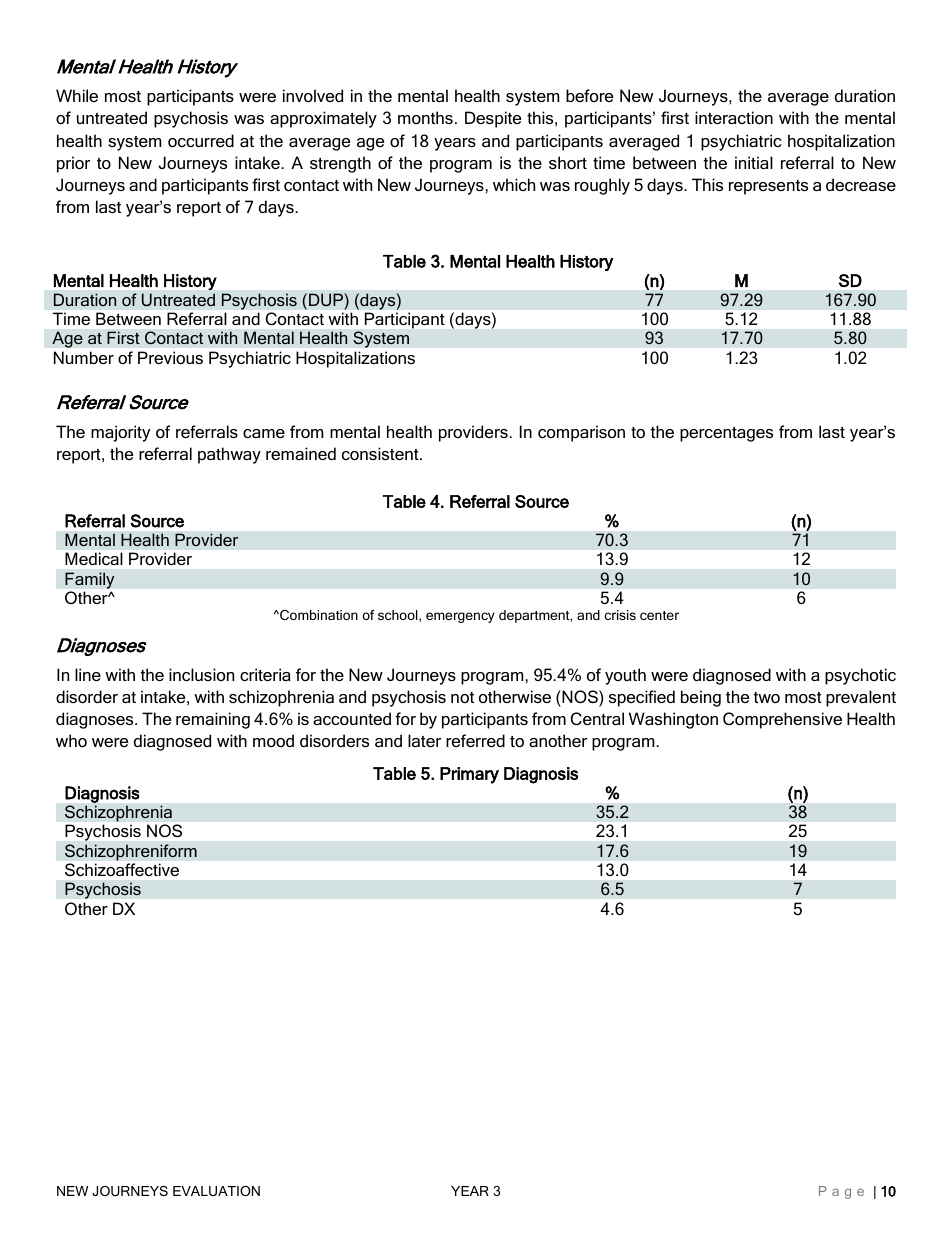 This image has height=1233, width=952. What do you see at coordinates (734, 117) in the image?
I see `interaction` at bounding box center [734, 117].
